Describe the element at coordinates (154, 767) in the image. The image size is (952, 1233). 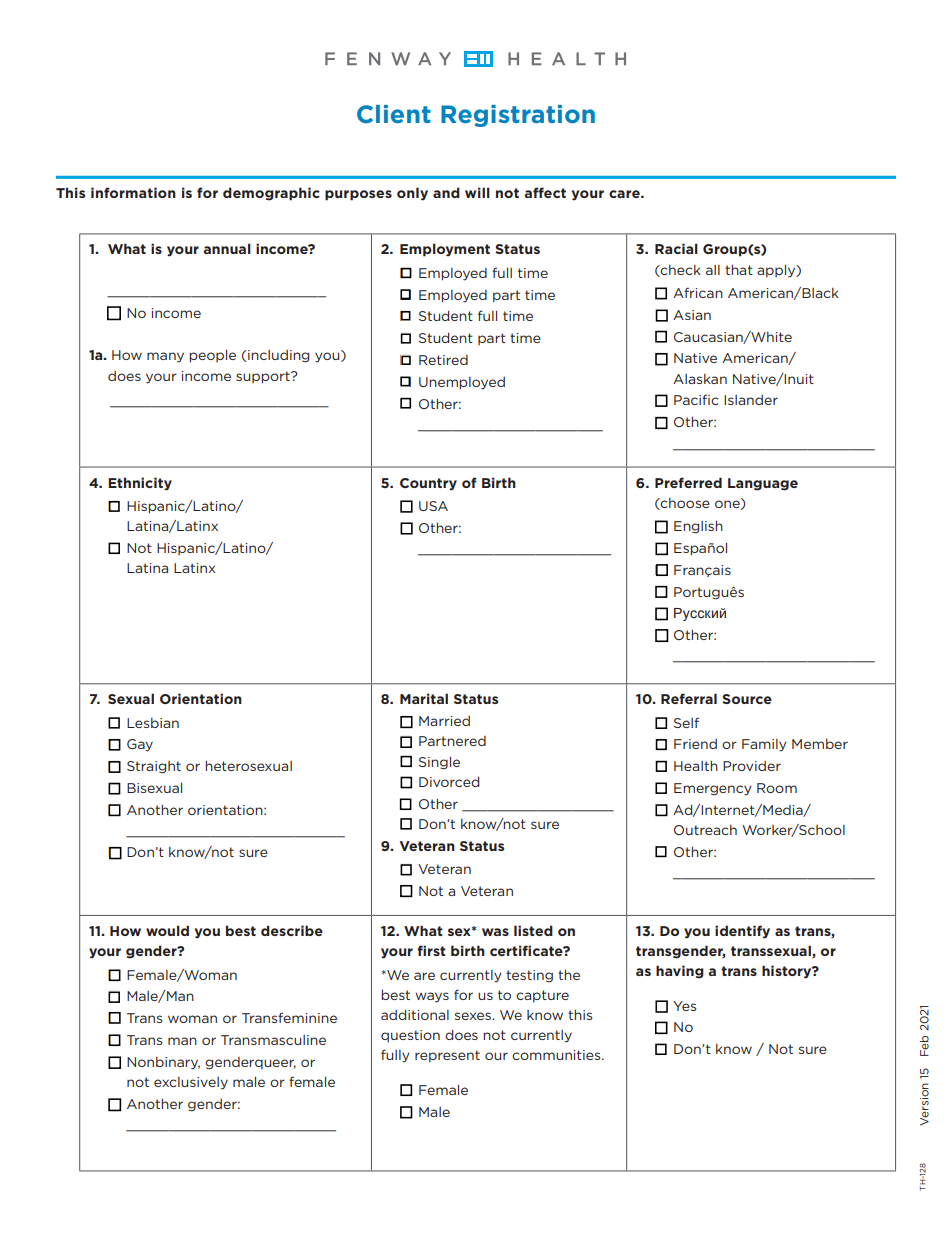
I see `Straight` at that location.
